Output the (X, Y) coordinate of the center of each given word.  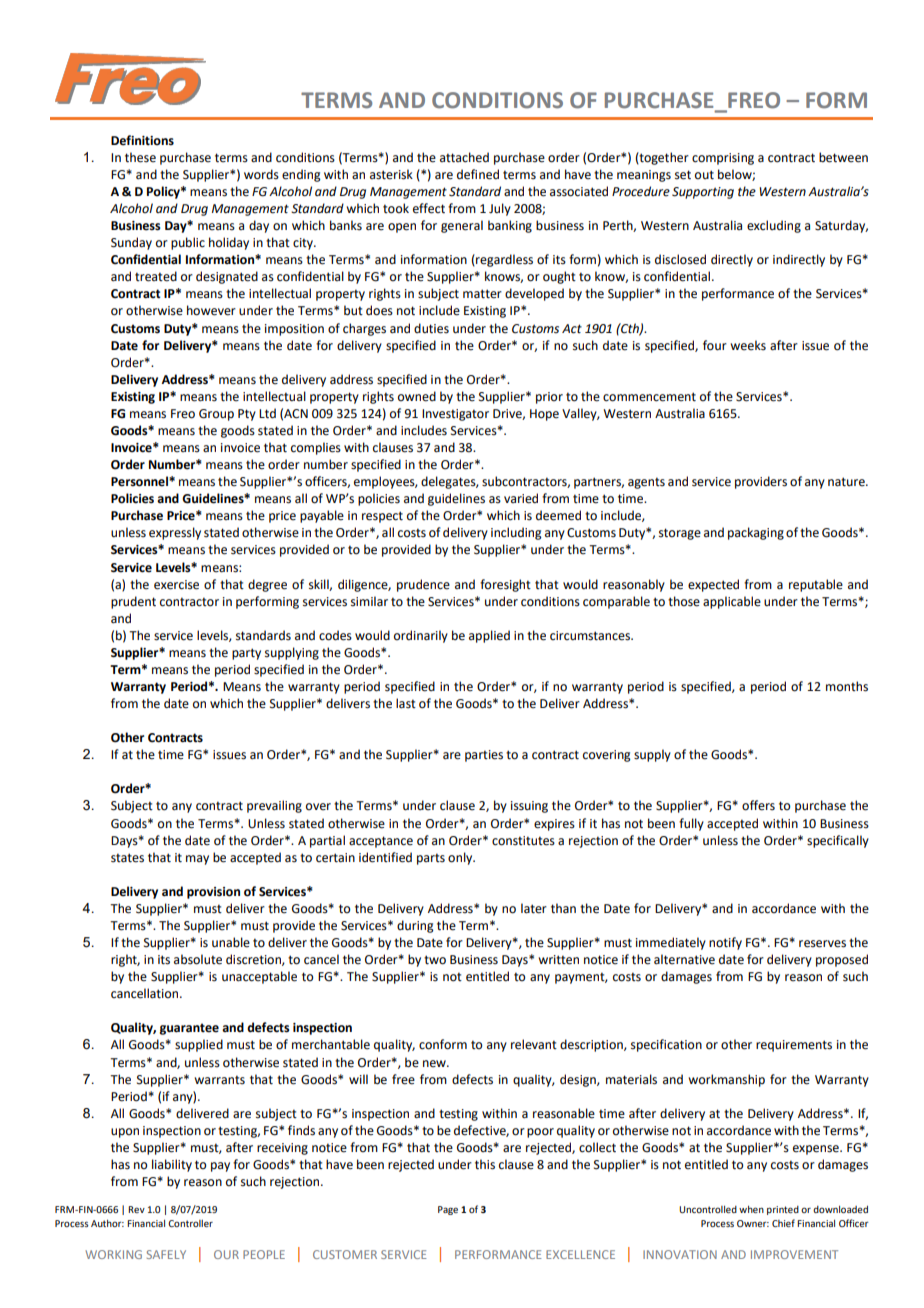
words (261, 174)
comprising (723, 159)
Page (448, 1210)
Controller (190, 1223)
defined (478, 174)
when (751, 1209)
